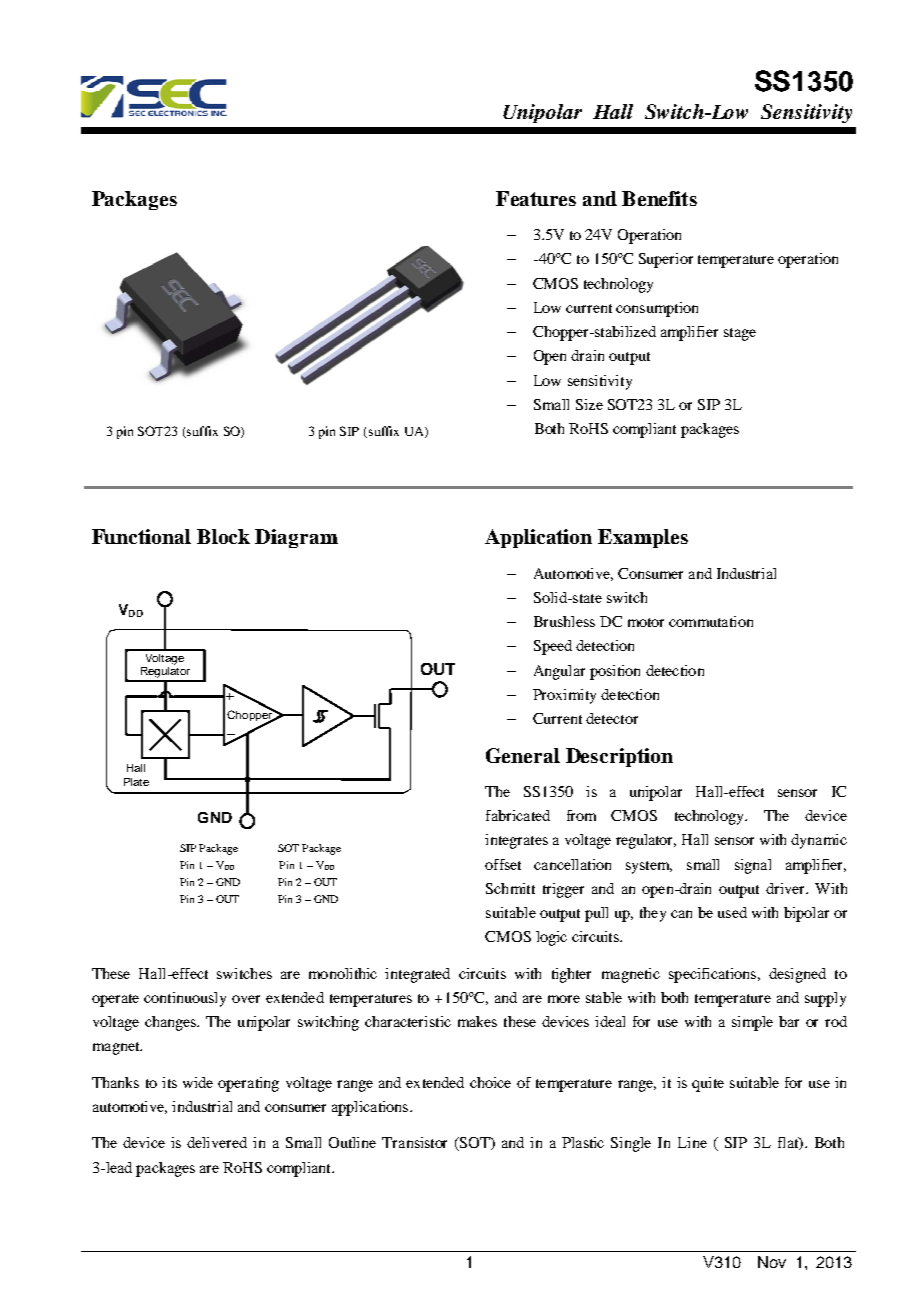  Describe the element at coordinates (136, 782) in the screenshot. I see `Plate` at that location.
